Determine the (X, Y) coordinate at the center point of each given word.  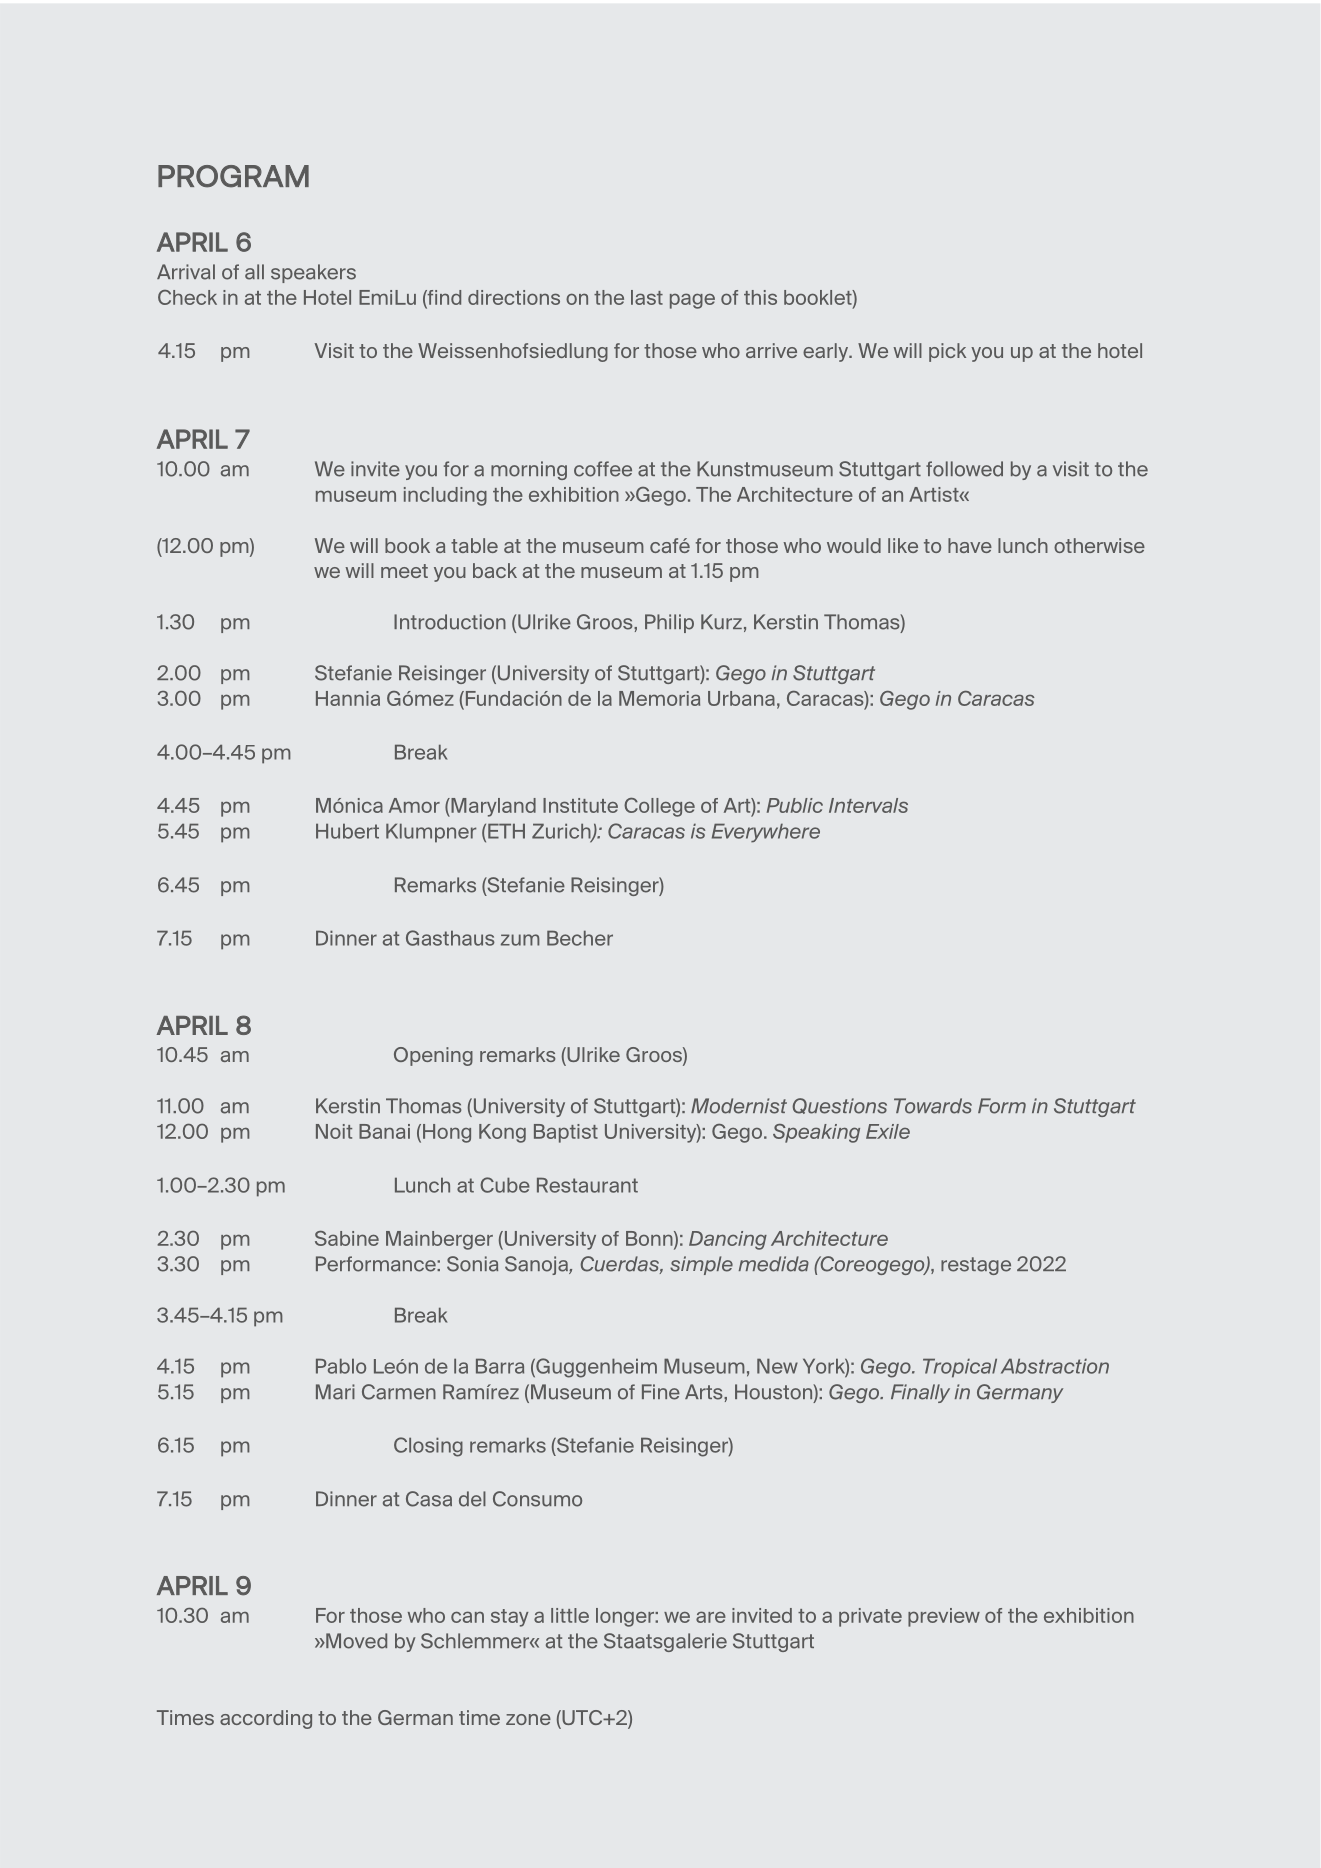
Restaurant (587, 1185)
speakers (313, 273)
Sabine (347, 1238)
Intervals (868, 805)
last (647, 297)
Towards (933, 1106)
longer (626, 1617)
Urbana (741, 698)
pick (947, 352)
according (266, 1719)
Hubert (347, 831)
